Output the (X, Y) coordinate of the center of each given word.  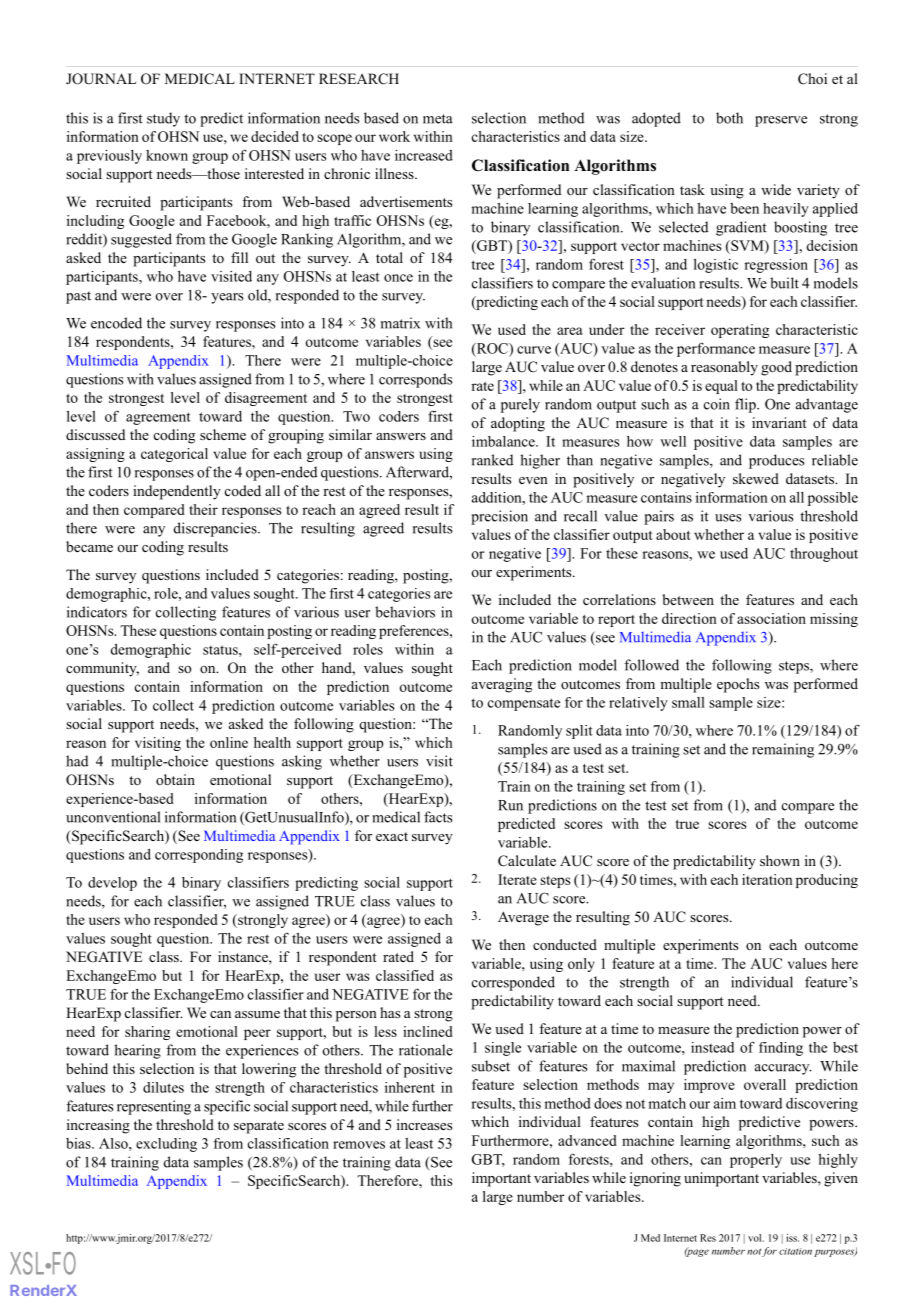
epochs (738, 685)
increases (424, 1124)
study (163, 119)
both (729, 118)
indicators (97, 612)
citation (795, 1251)
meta (438, 119)
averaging (502, 685)
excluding (166, 1145)
